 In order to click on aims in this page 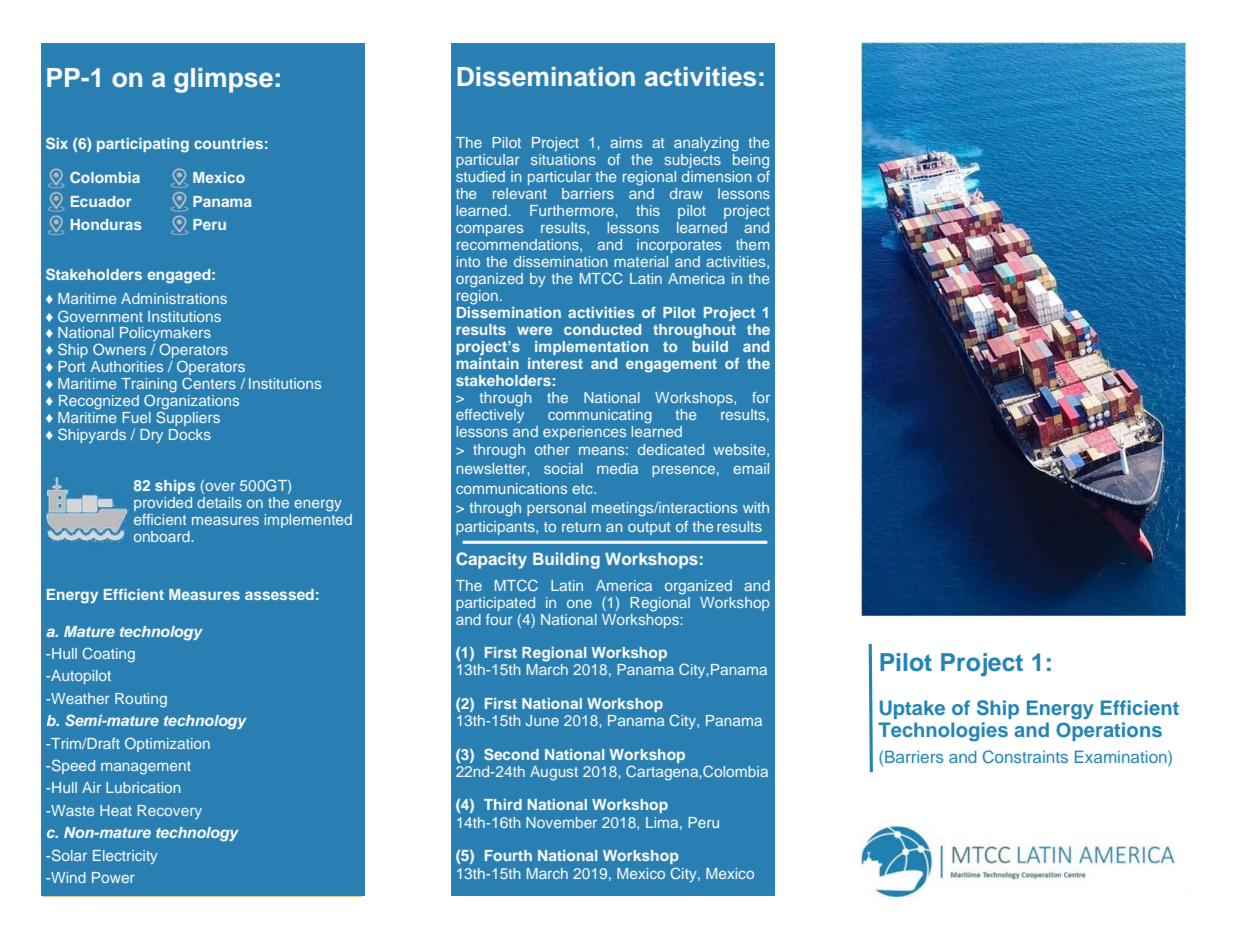, I will do `click(626, 142)`.
